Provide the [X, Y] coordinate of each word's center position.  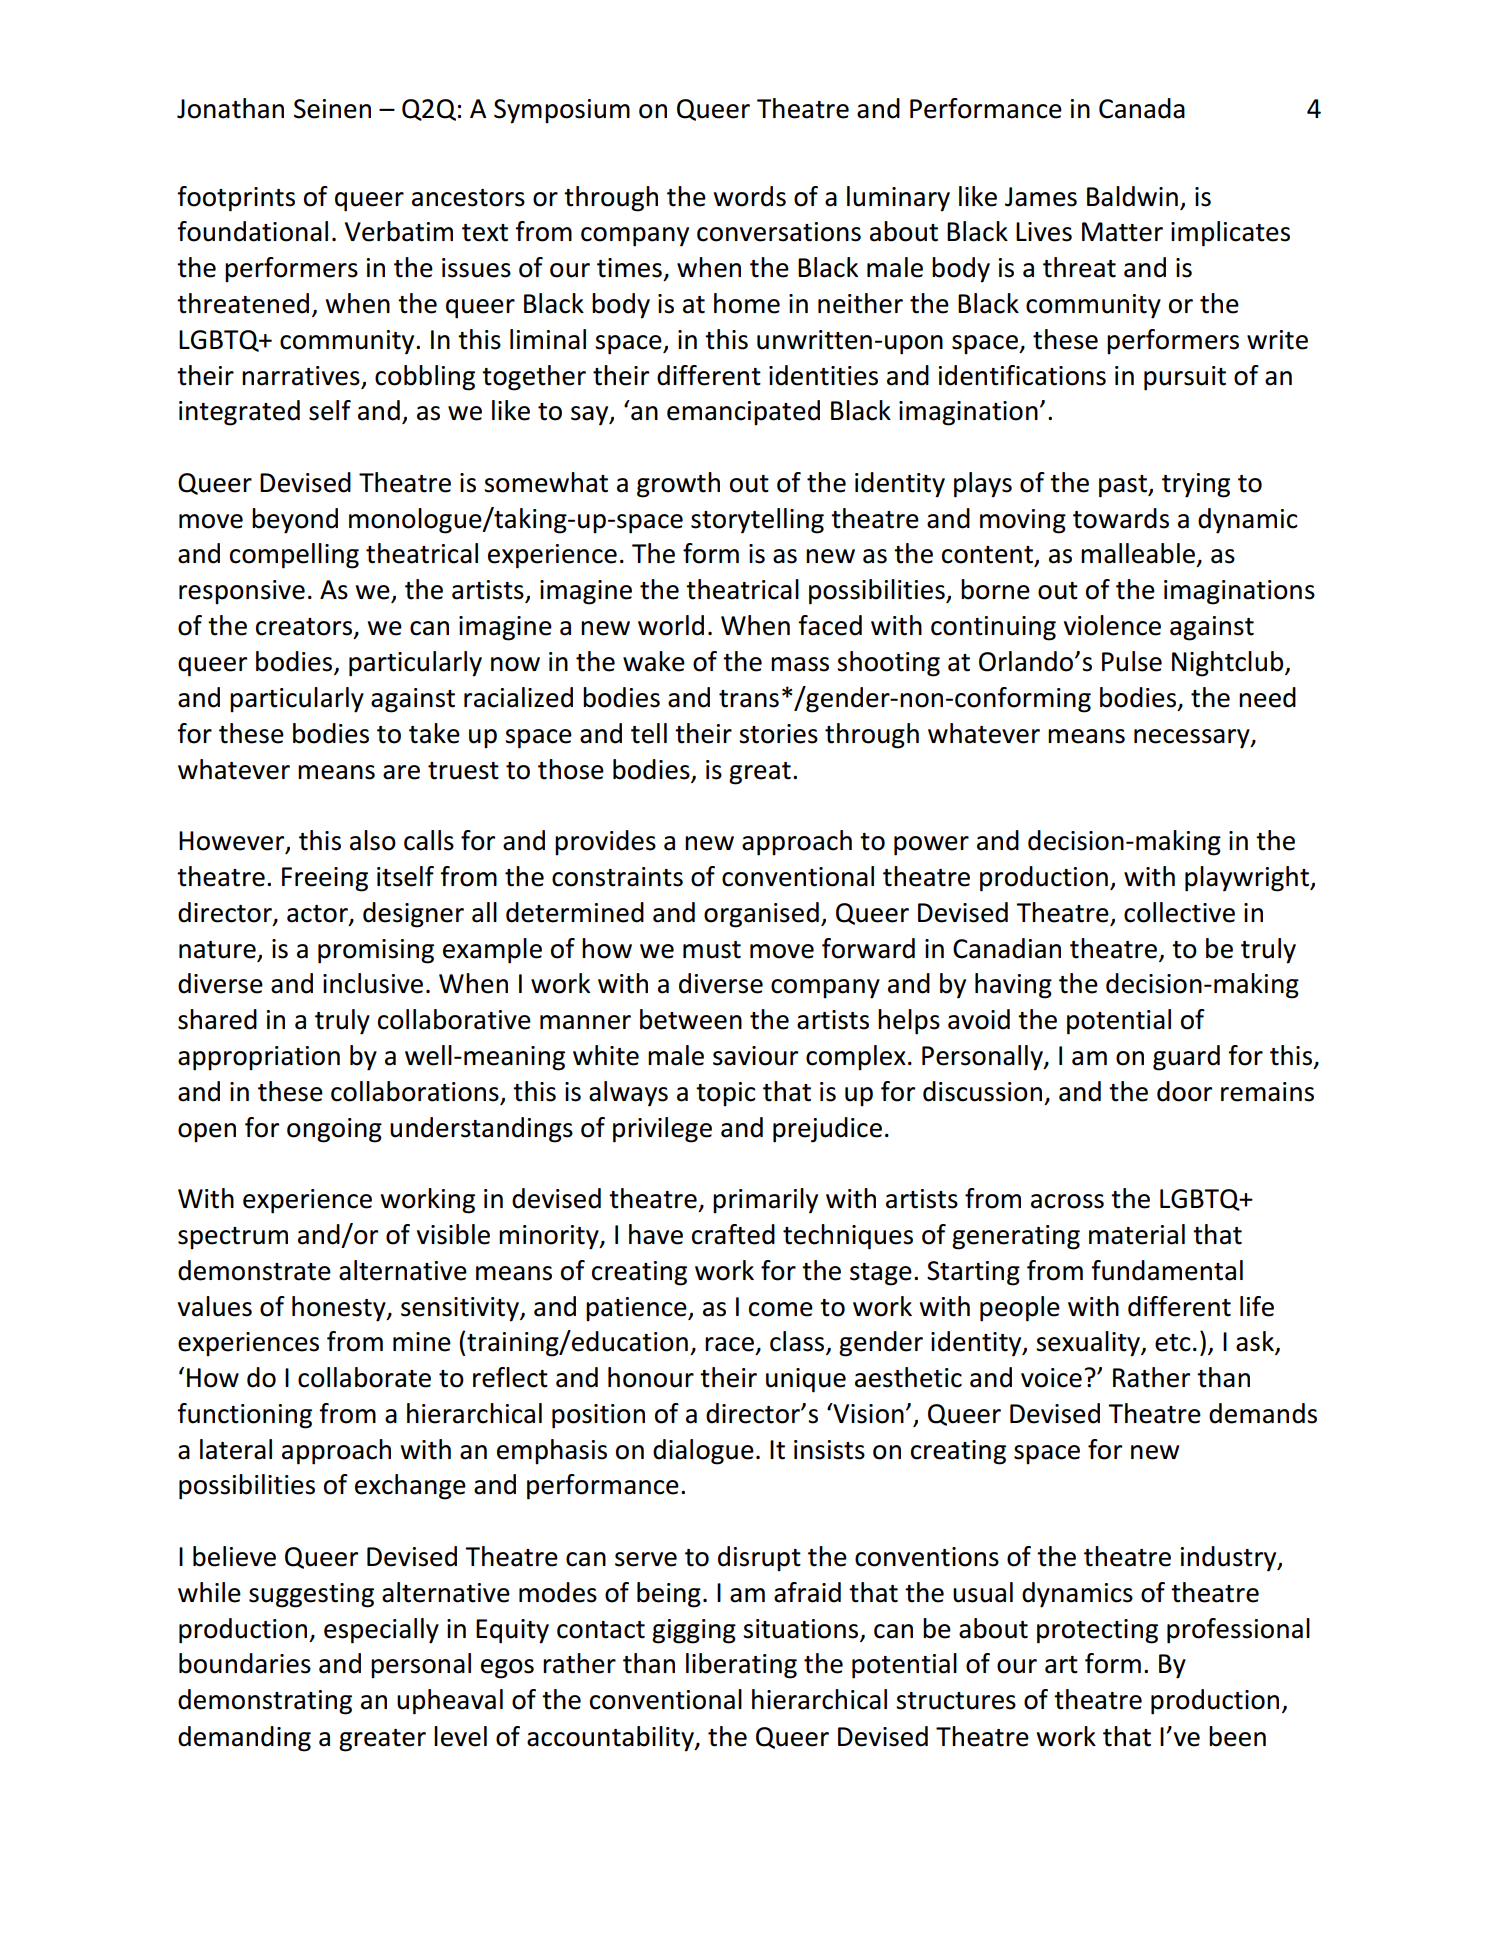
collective [1179, 912]
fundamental [1167, 1270]
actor [318, 915]
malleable [1138, 553]
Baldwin [1132, 196]
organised [761, 915]
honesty [340, 1309]
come [781, 1309]
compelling [294, 556]
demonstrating [265, 1702]
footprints [236, 199]
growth [678, 485]
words [750, 196]
